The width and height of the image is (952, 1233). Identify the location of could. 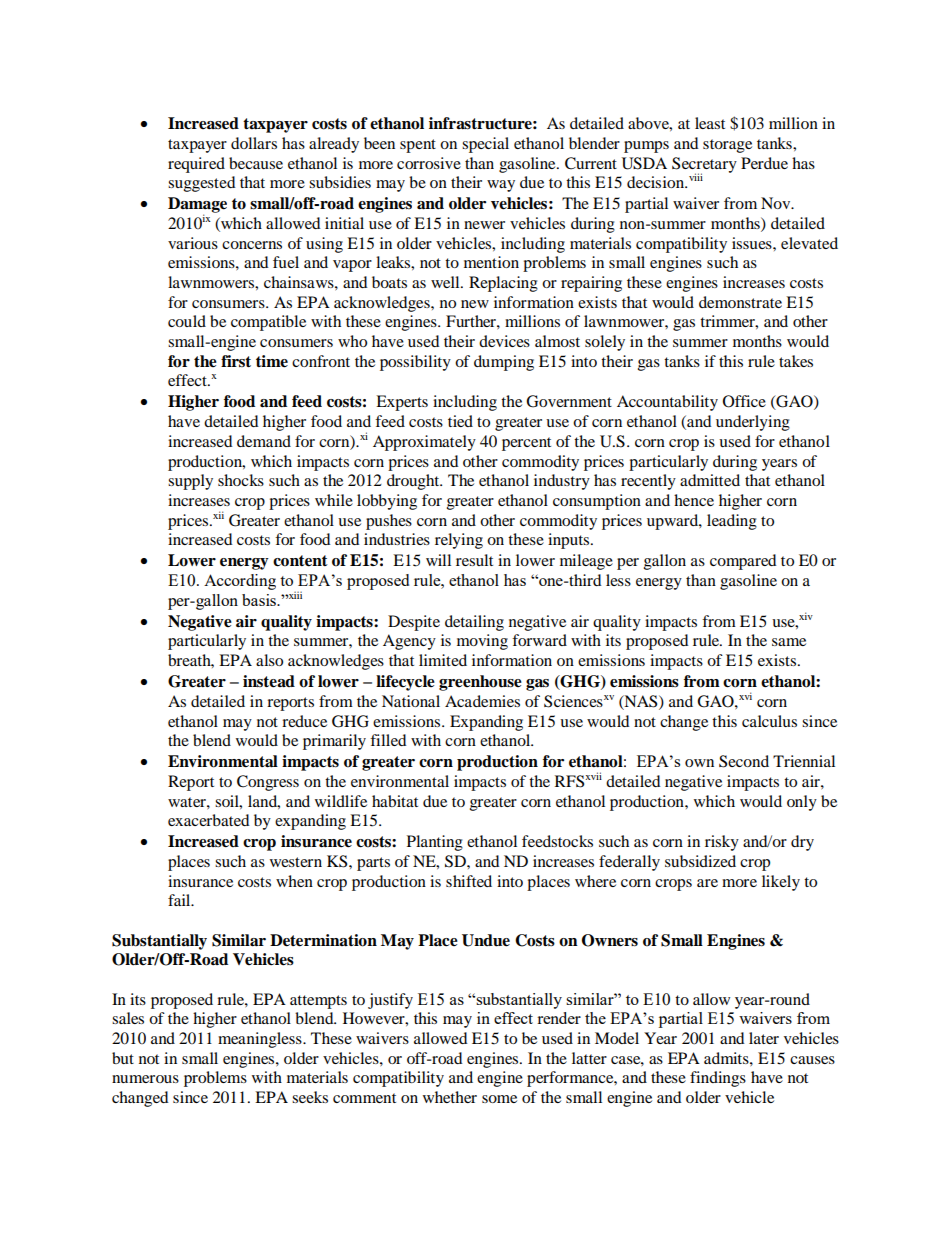
(187, 321).
